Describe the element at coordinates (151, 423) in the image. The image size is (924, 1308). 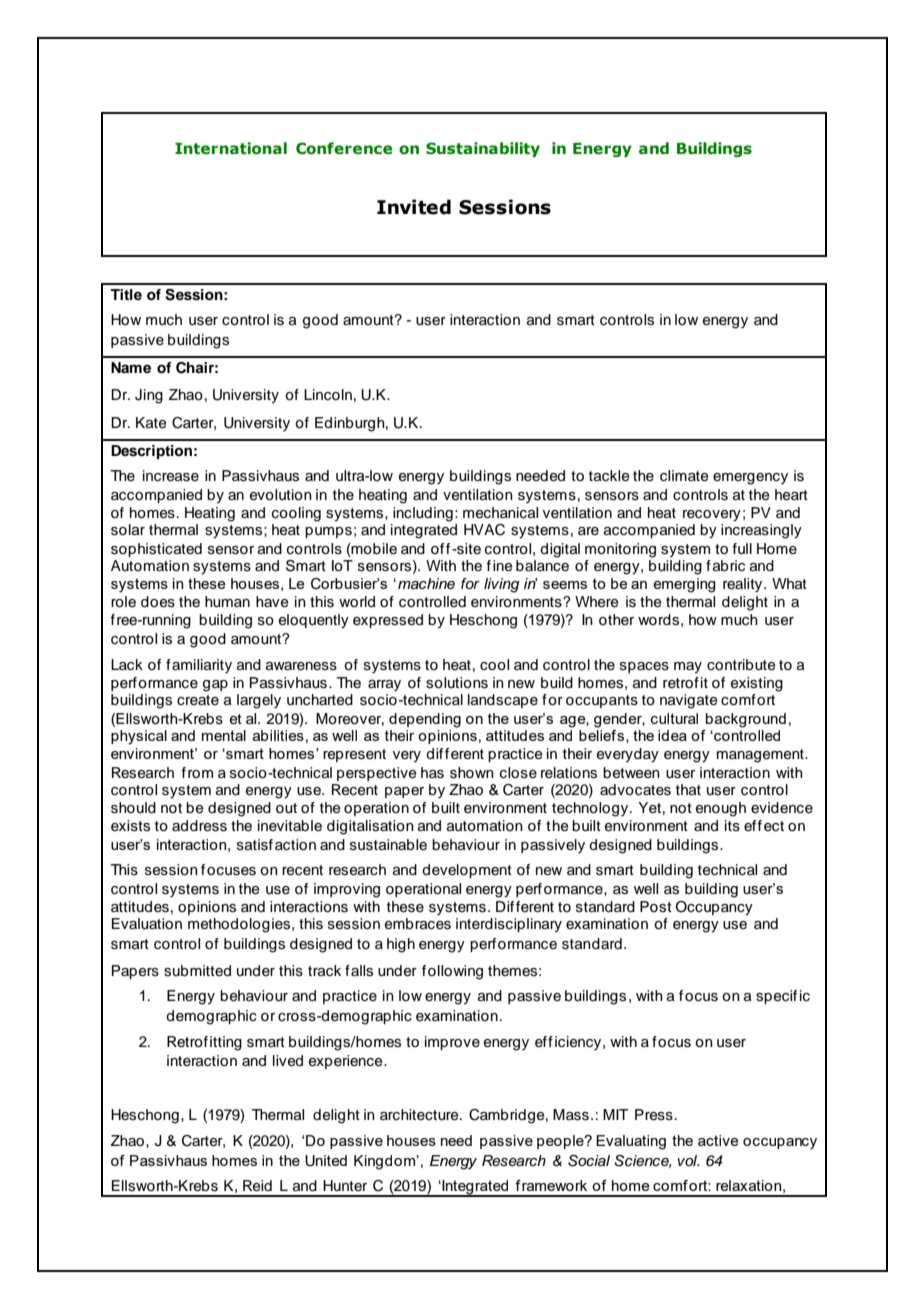
I see `Kate` at that location.
